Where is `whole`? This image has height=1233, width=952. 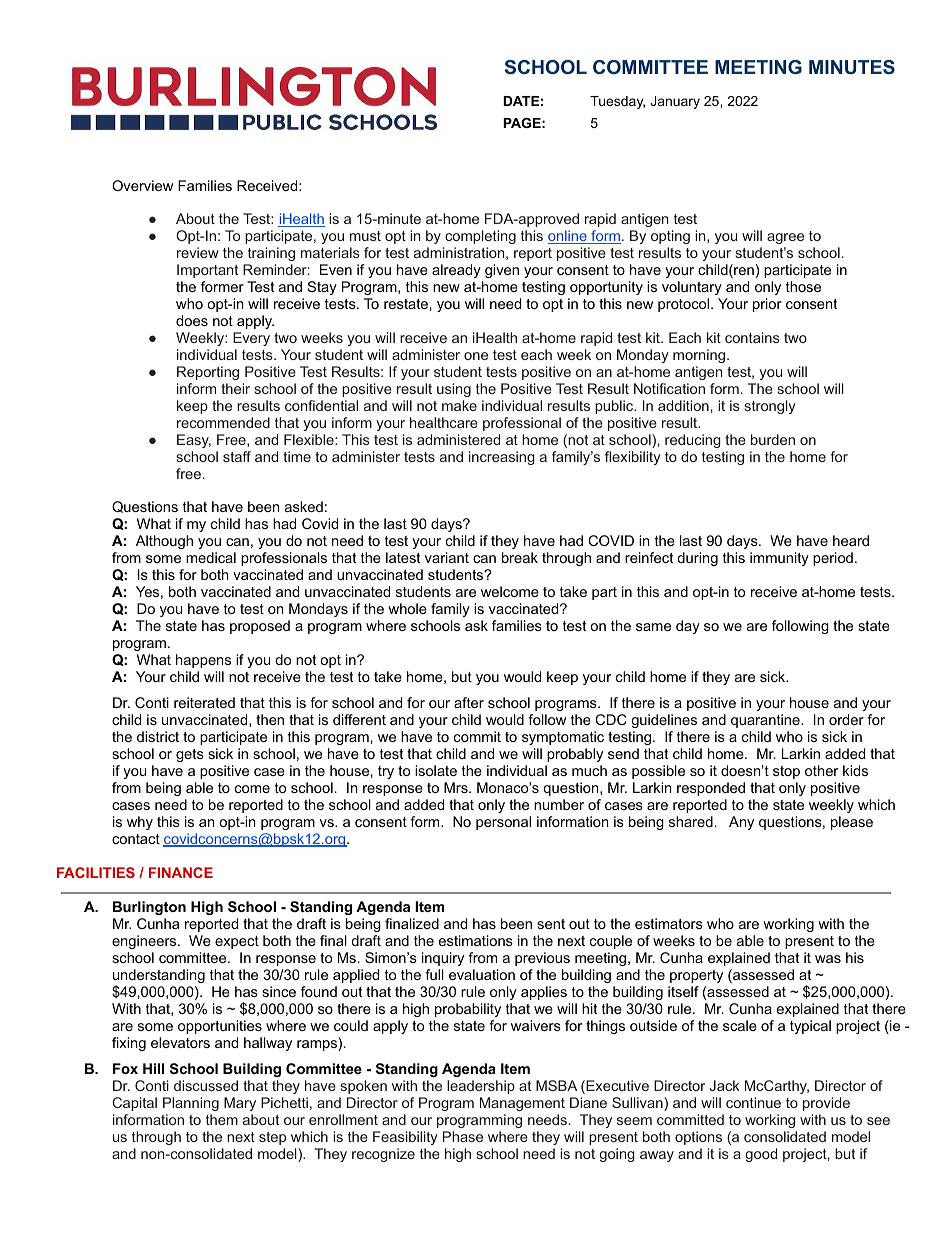 whole is located at coordinates (407, 608).
